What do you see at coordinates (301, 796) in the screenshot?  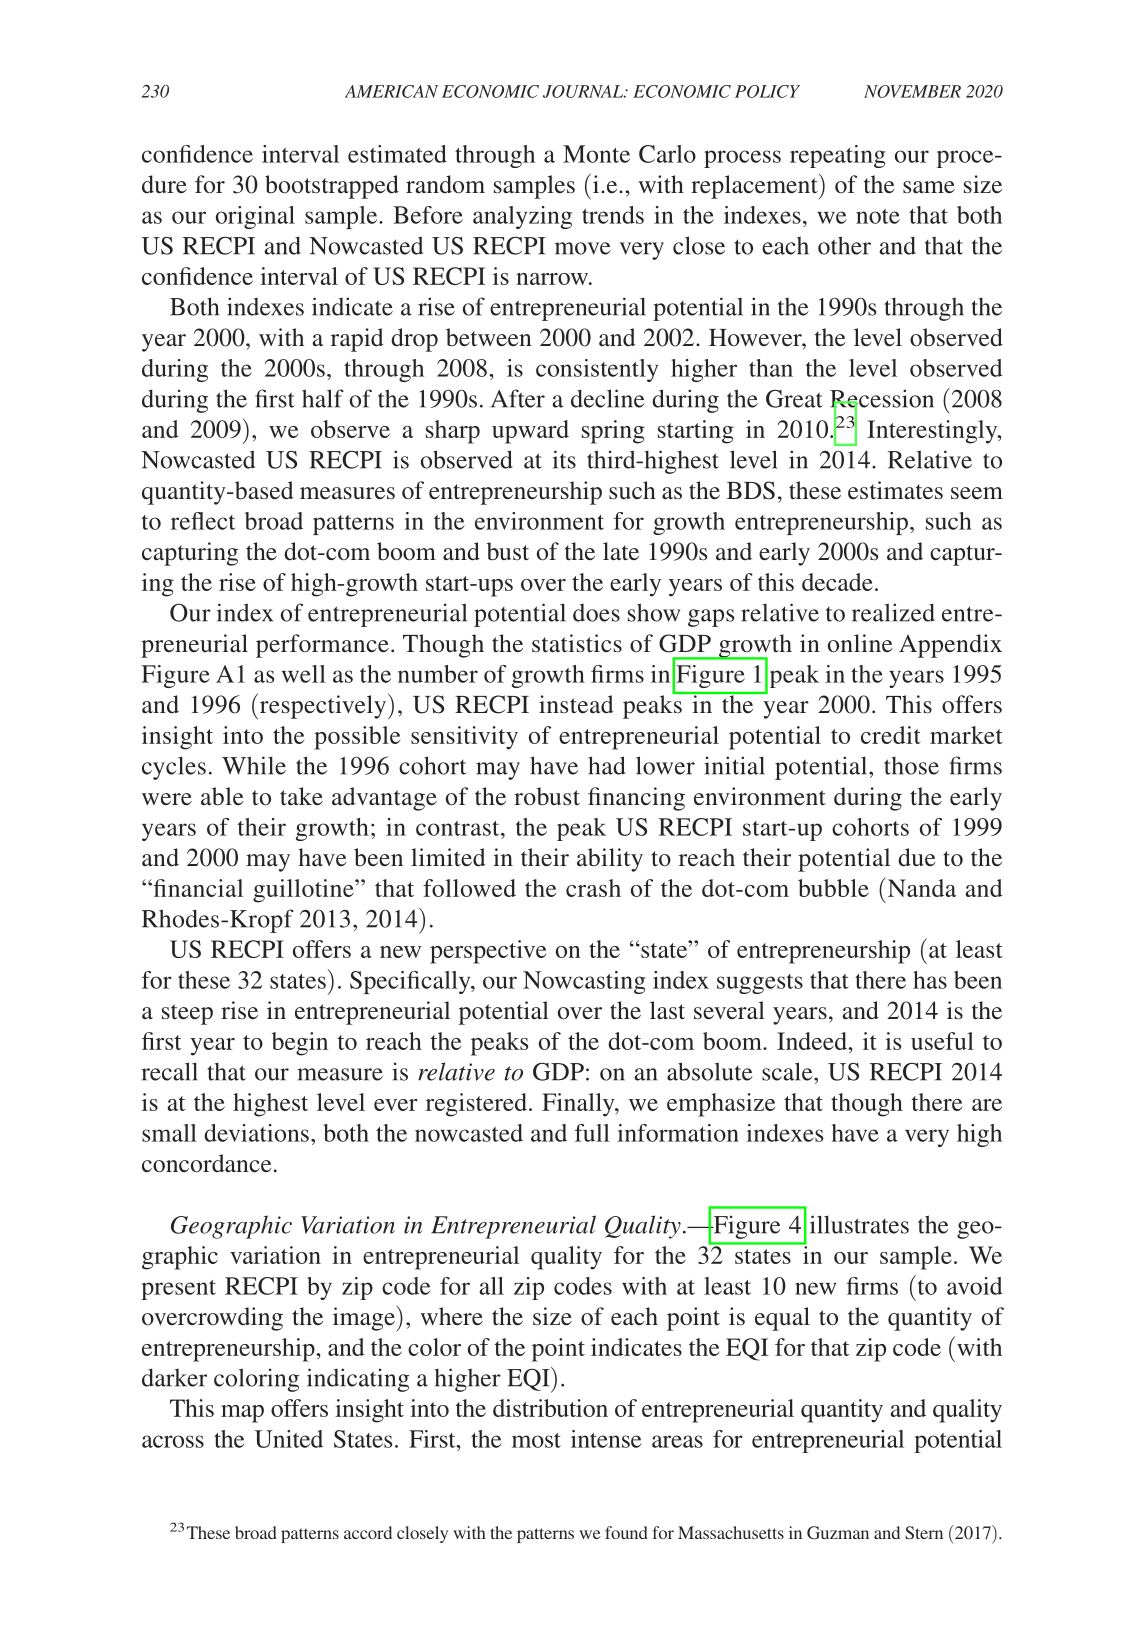 I see `take` at bounding box center [301, 796].
